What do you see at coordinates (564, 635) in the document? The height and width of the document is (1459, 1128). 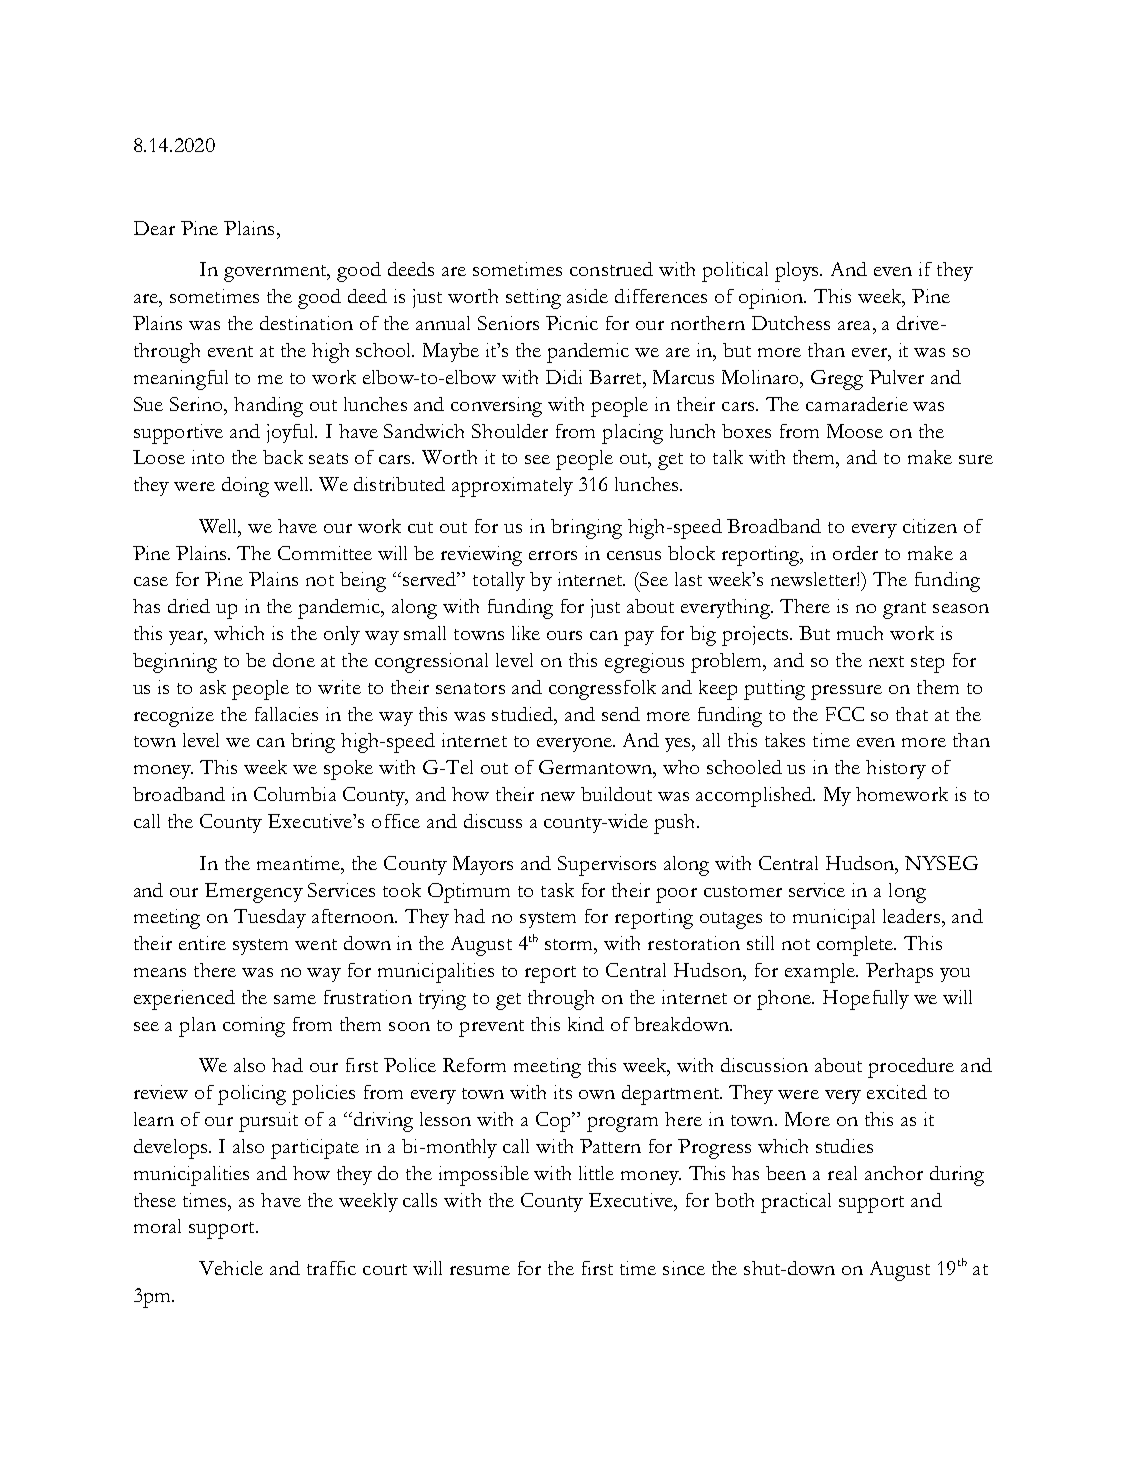 I see `ours` at bounding box center [564, 635].
